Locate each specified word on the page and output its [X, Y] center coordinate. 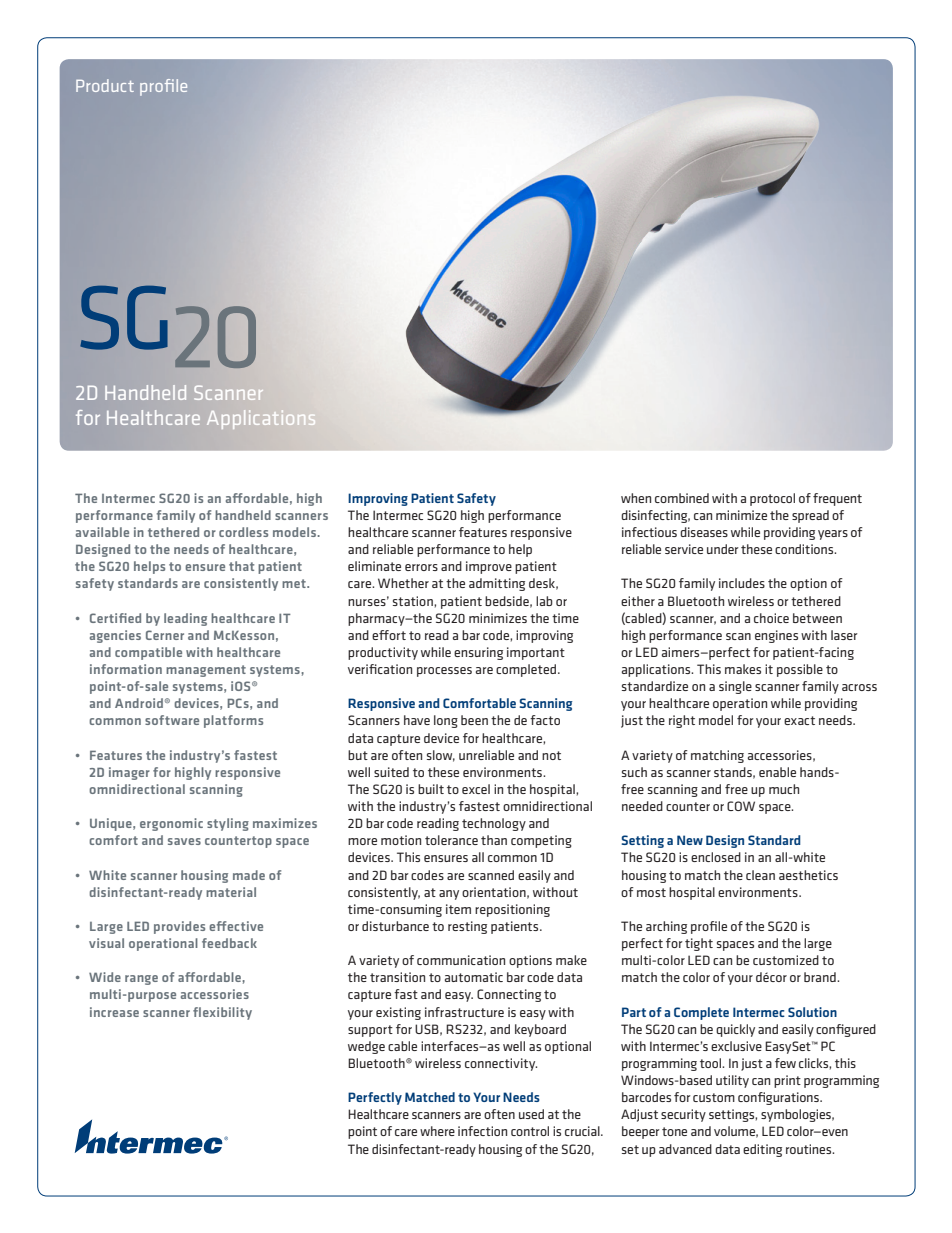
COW [741, 806]
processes [444, 672]
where [437, 1131]
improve [489, 567]
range [141, 980]
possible [800, 670]
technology [494, 824]
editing [762, 1150]
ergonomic [171, 824]
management [206, 671]
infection [482, 1131]
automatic [474, 977]
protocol [772, 499]
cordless [243, 532]
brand [821, 977]
